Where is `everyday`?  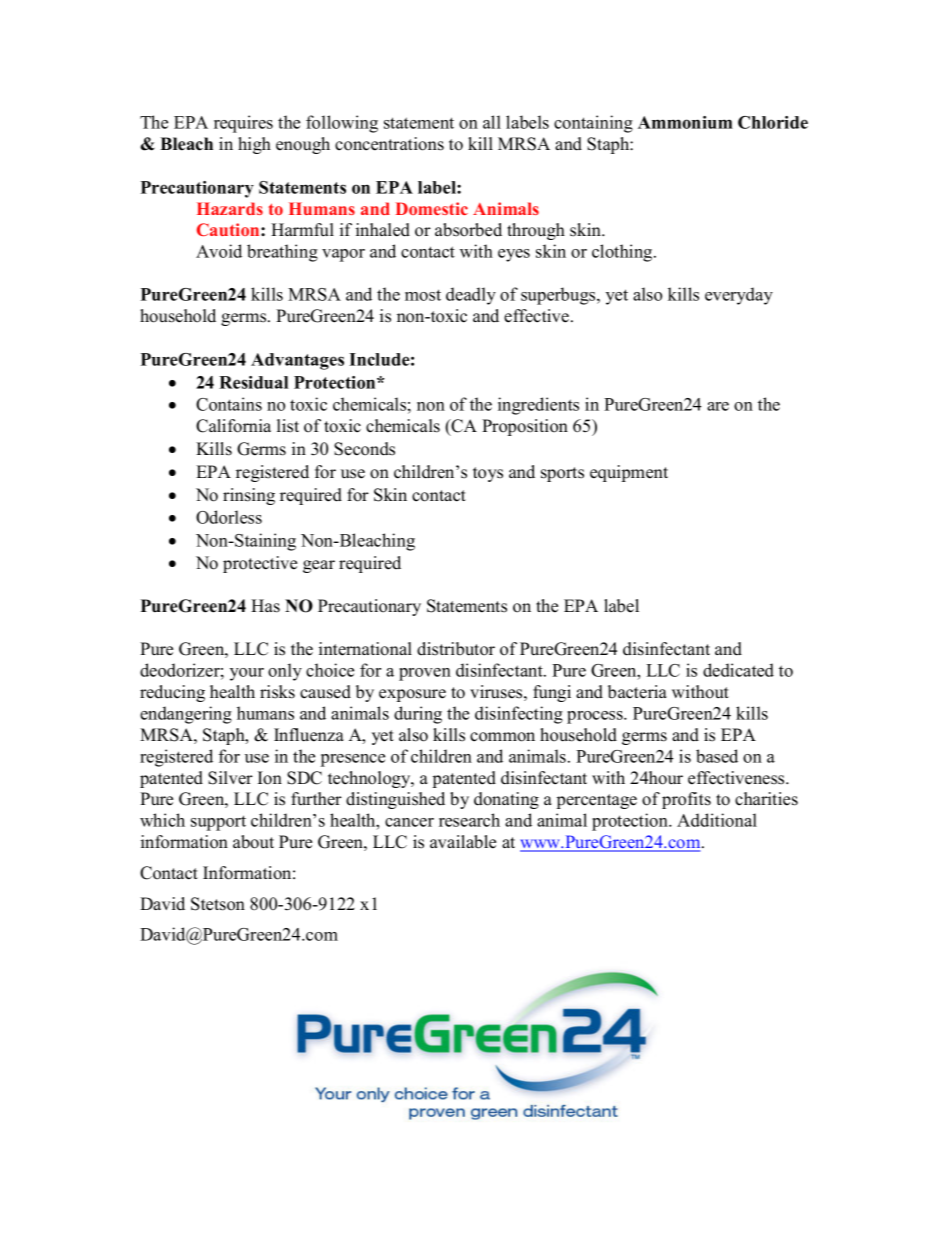 everyday is located at coordinates (739, 296).
